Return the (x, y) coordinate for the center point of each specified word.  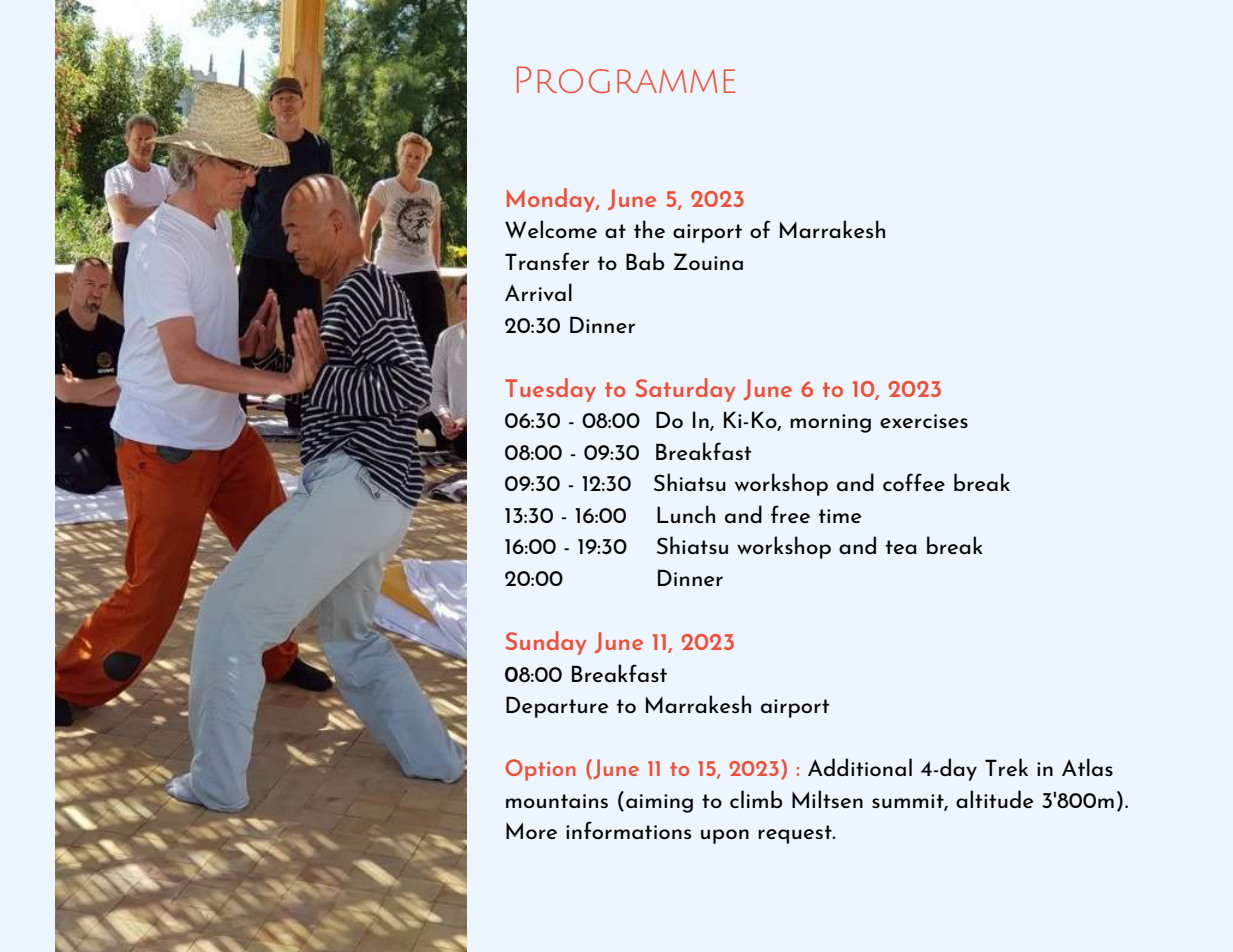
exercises (924, 421)
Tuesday (550, 390)
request (796, 834)
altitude (994, 799)
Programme (626, 79)
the (649, 229)
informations (628, 830)
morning (830, 423)
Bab (645, 261)
